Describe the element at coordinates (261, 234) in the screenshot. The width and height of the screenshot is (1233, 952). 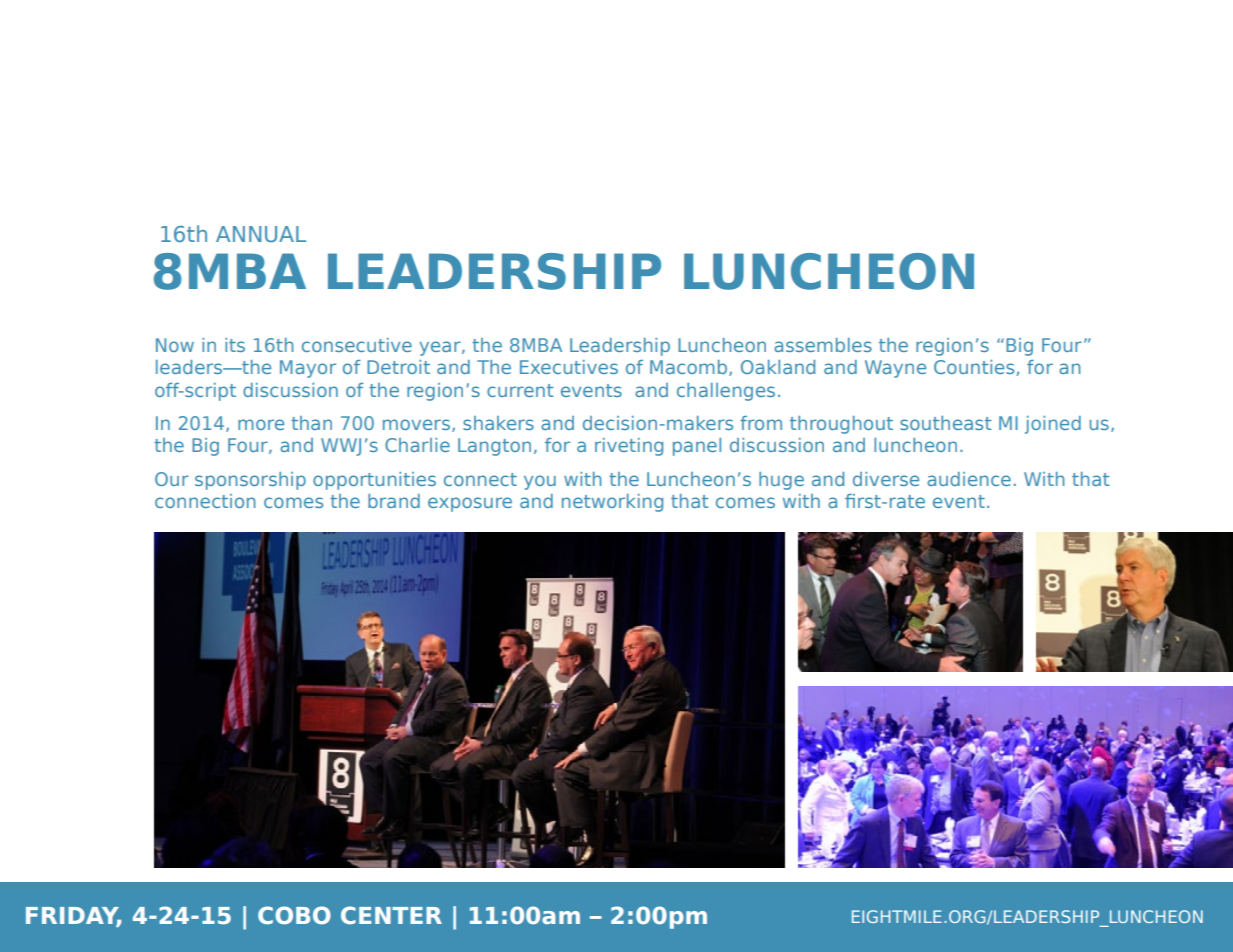
I see `ANNUAL` at that location.
